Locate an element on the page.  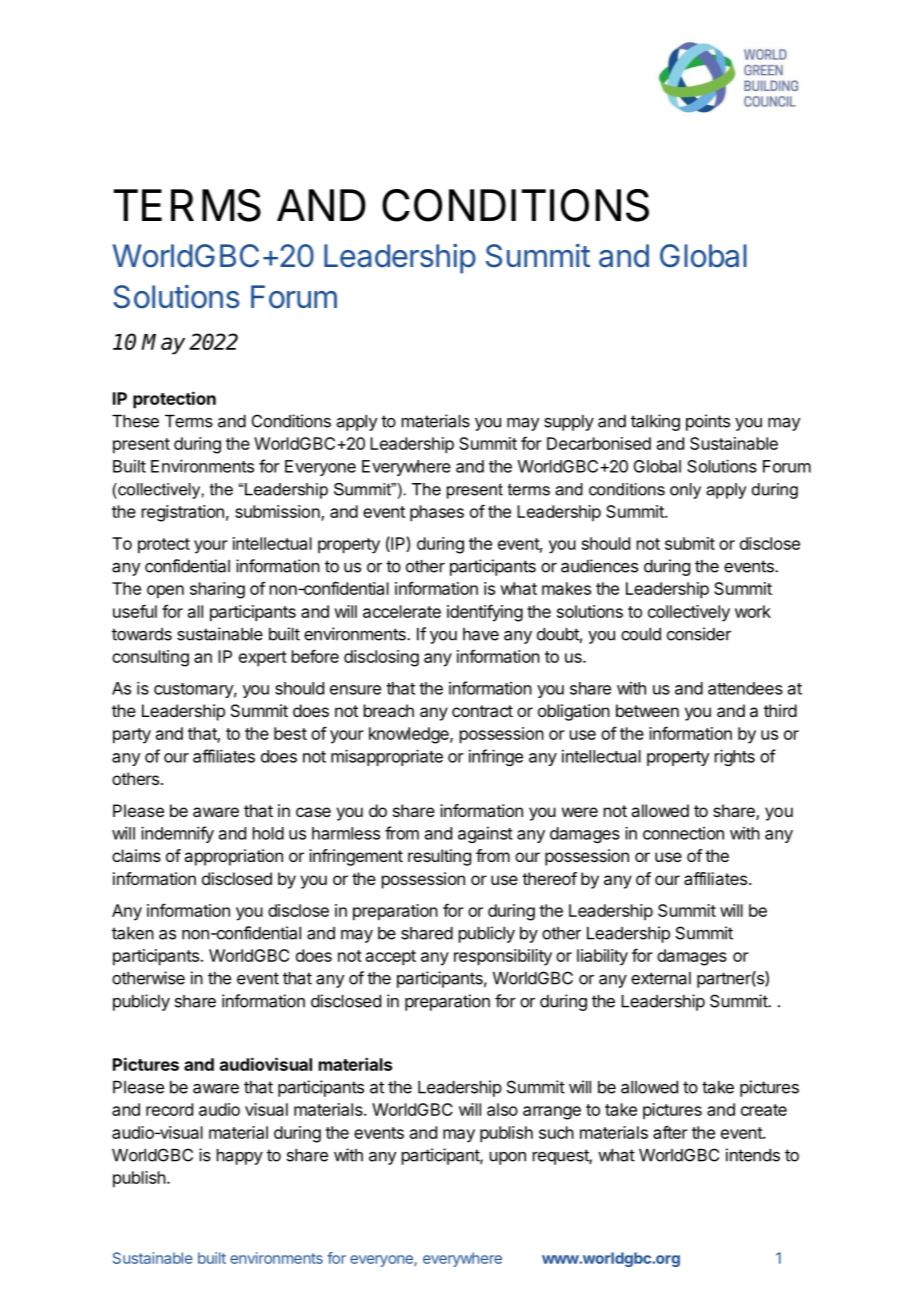
against is located at coordinates (485, 834).
